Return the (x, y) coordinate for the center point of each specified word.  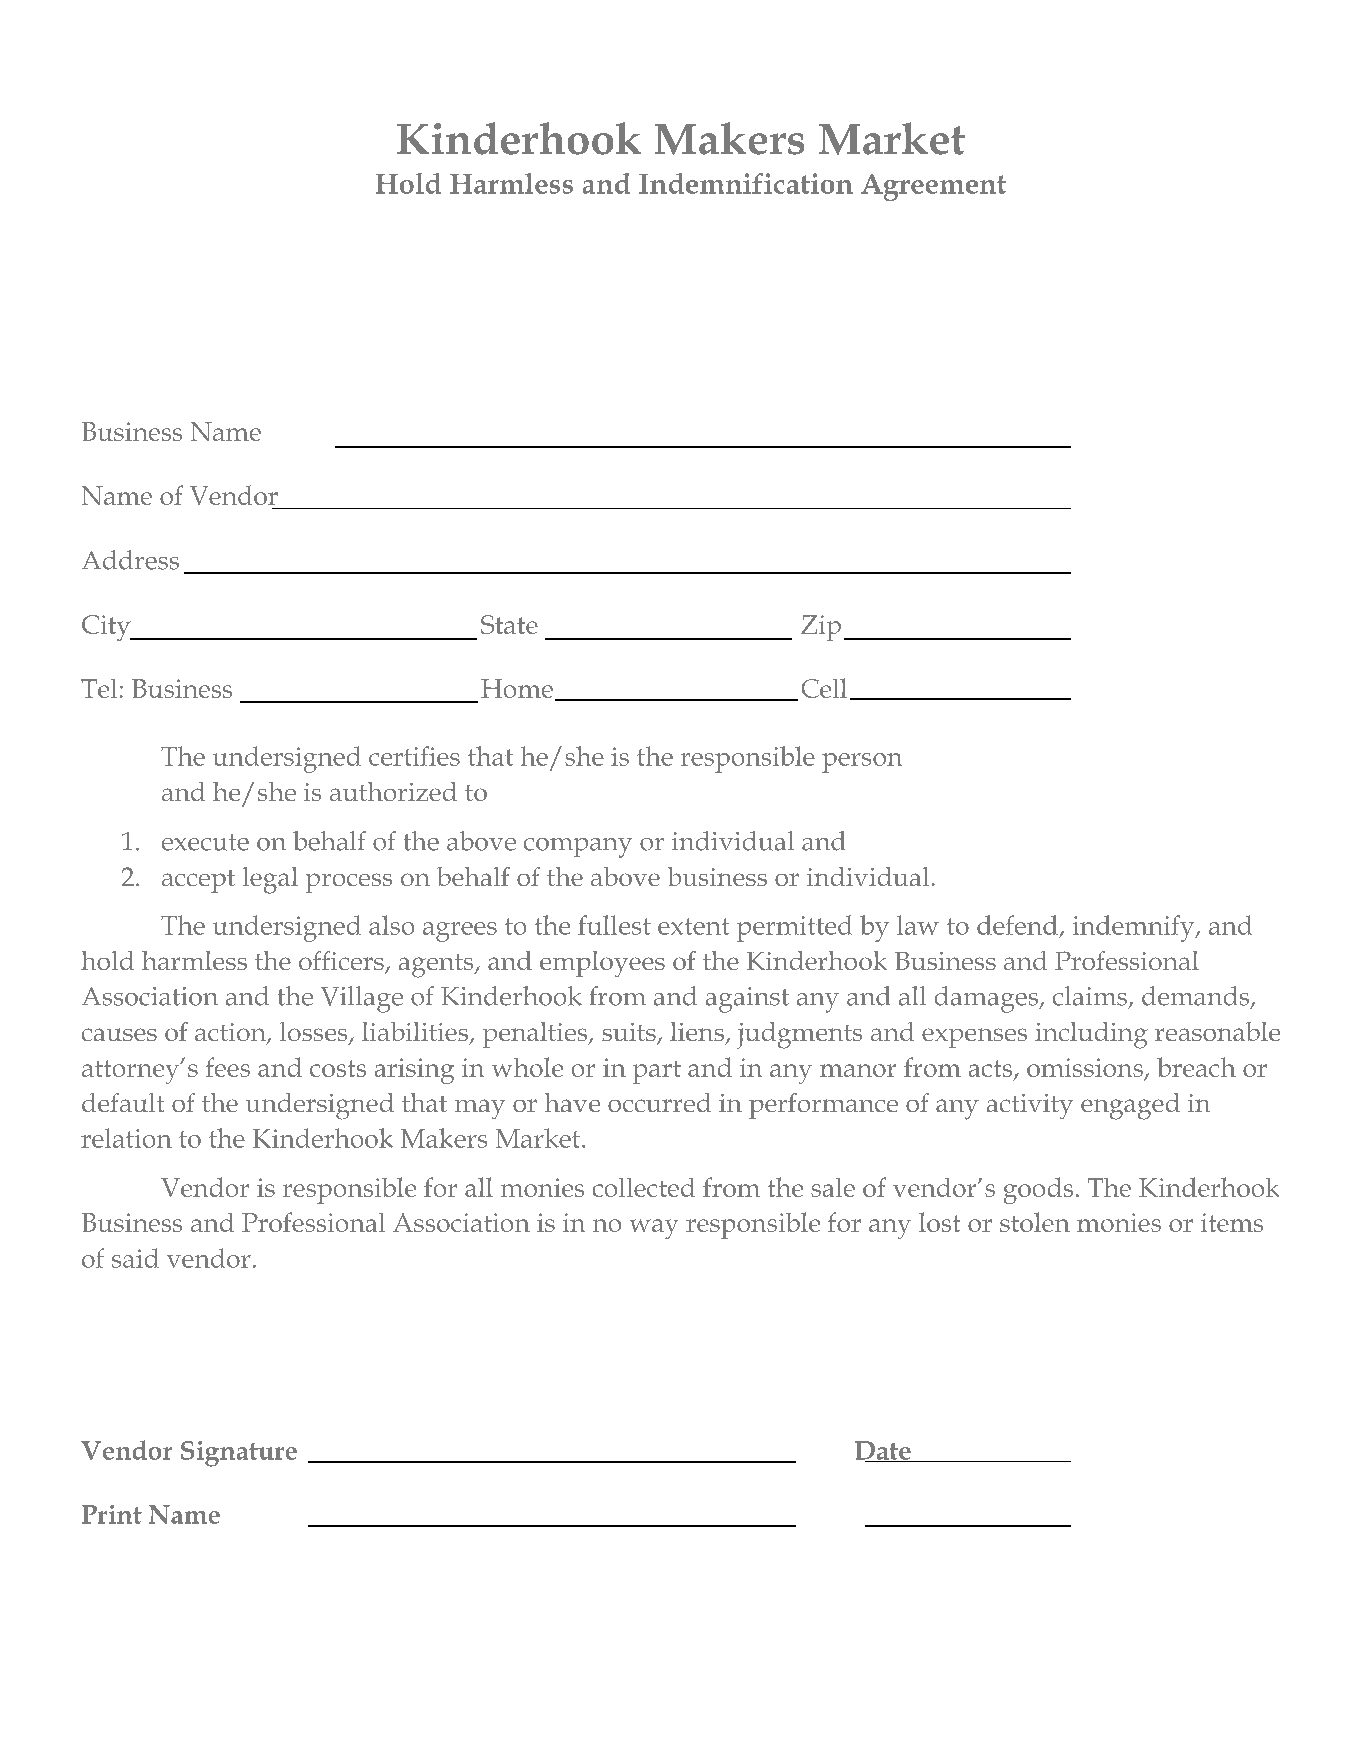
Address (130, 560)
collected (644, 1187)
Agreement (933, 187)
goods (1038, 1190)
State (509, 624)
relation (126, 1138)
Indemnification (746, 183)
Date (884, 1451)
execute (205, 842)
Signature (239, 1454)
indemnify (1135, 928)
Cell (824, 688)
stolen (1035, 1222)
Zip (821, 628)
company (578, 848)
